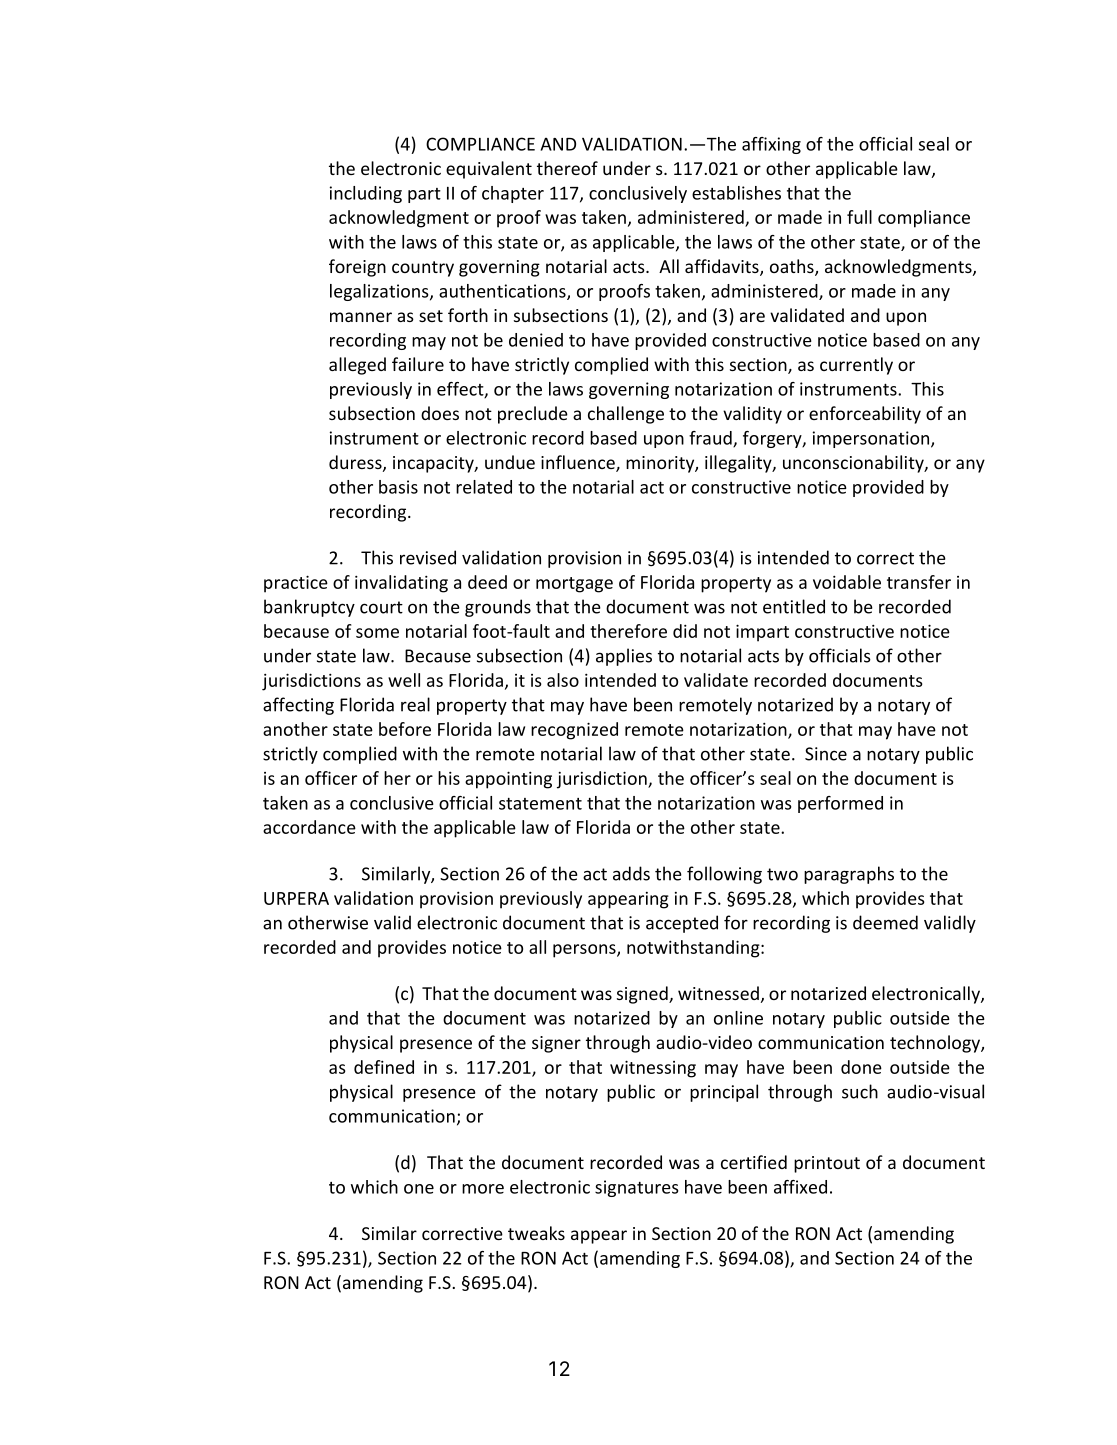  What do you see at coordinates (404, 680) in the document?
I see `well` at bounding box center [404, 680].
